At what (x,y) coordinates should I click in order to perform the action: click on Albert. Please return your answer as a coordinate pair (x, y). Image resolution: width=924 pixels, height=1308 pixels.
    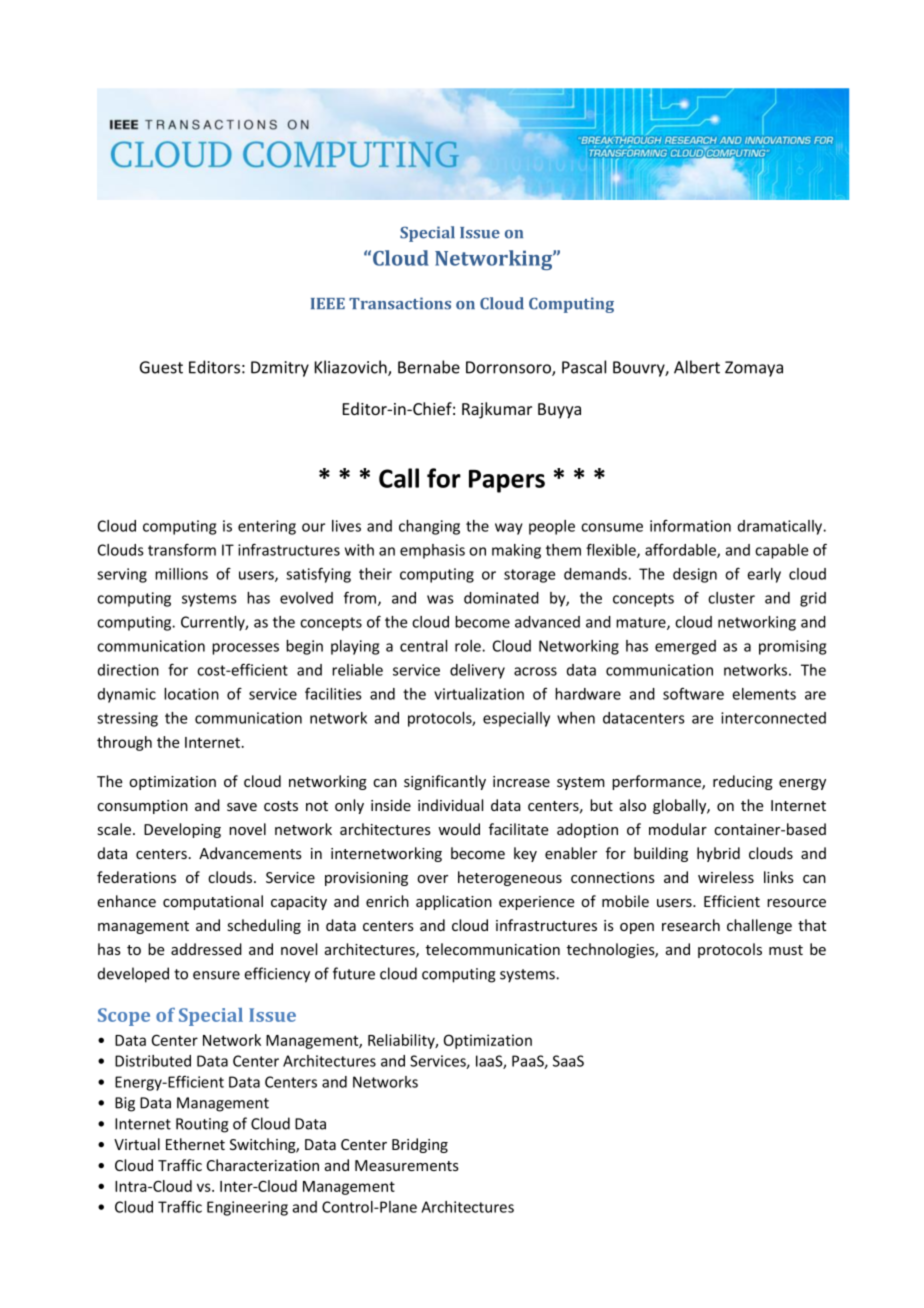
    Looking at the image, I should click on (697, 367).
